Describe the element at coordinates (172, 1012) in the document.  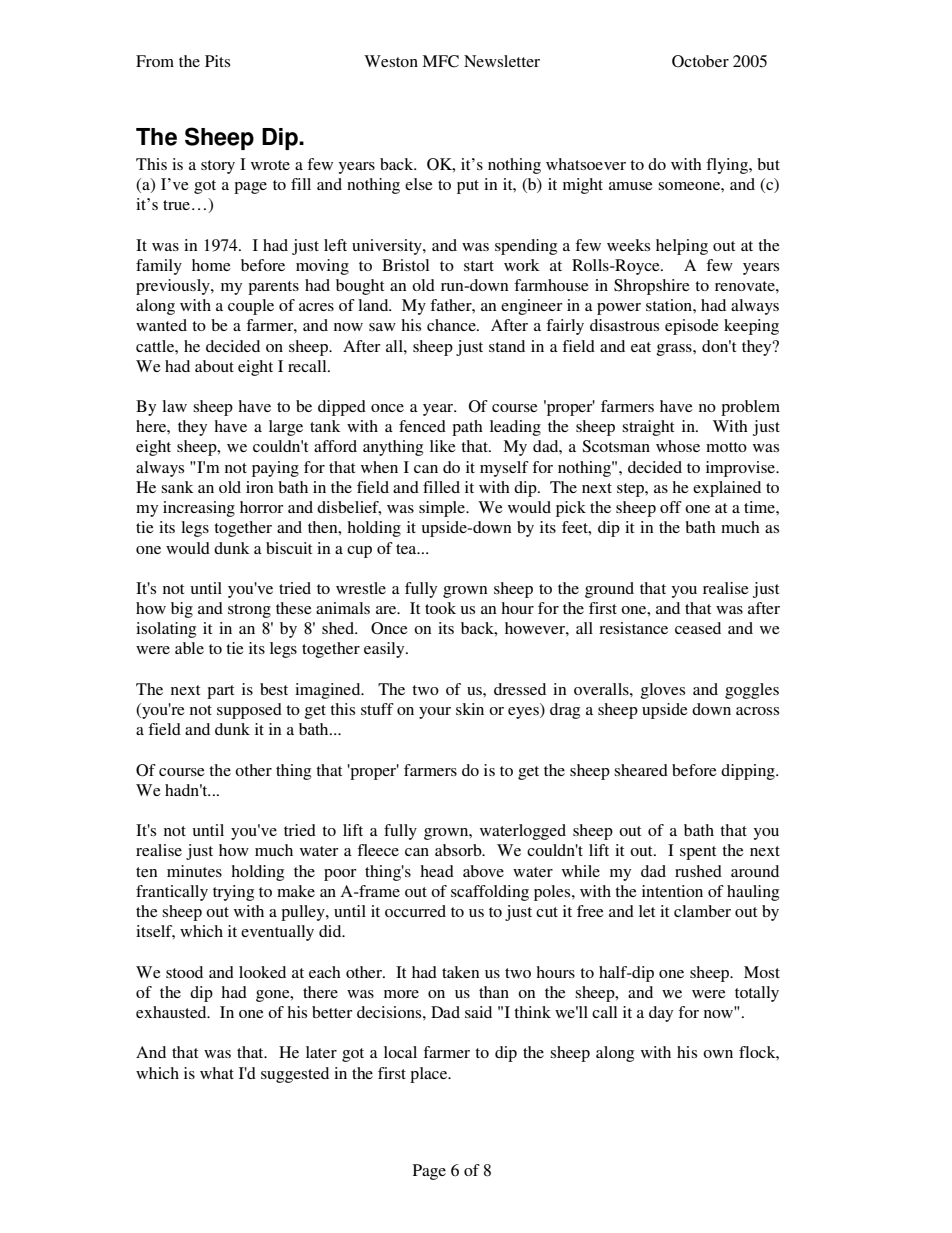
I see `exhausted` at that location.
